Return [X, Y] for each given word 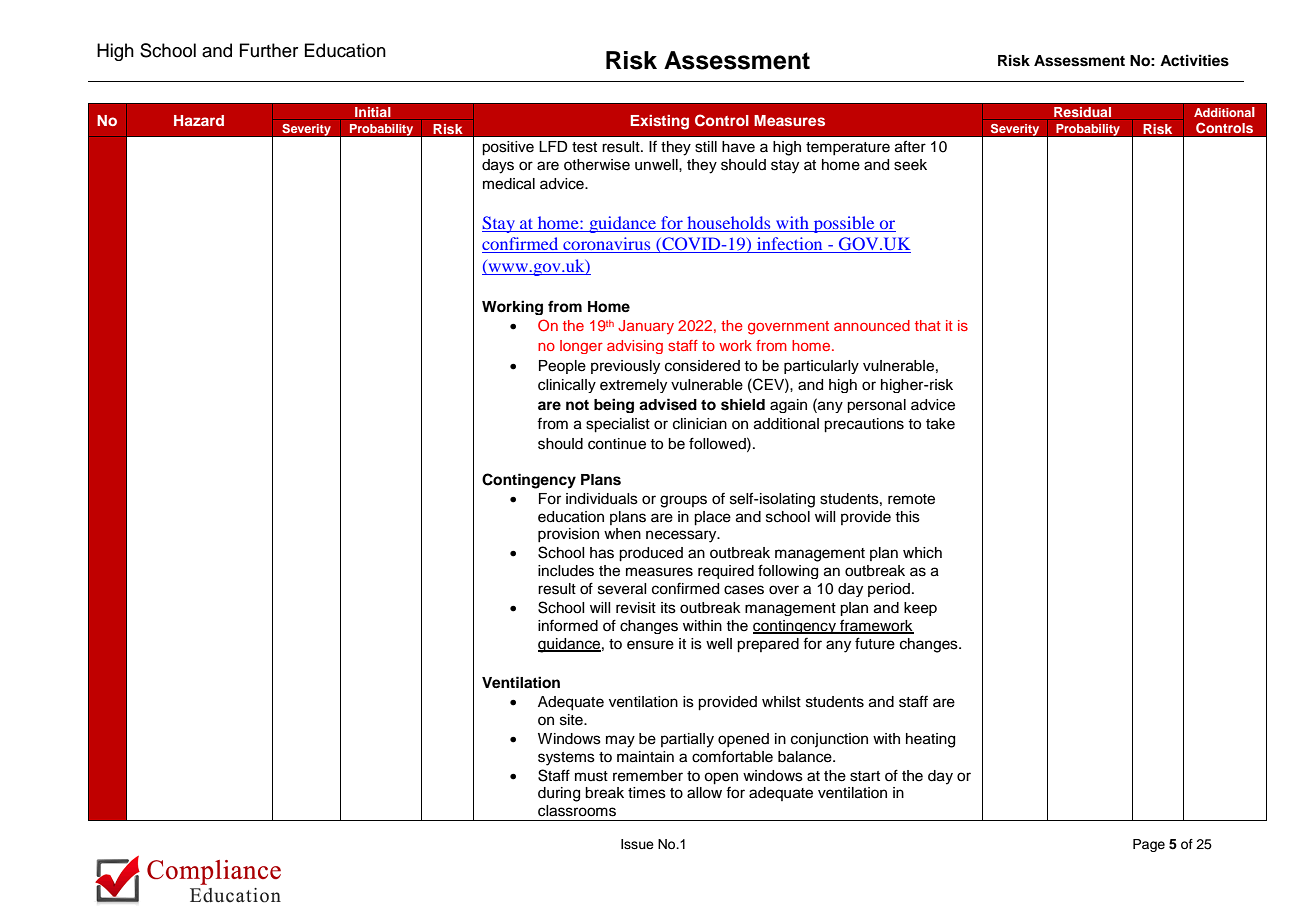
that [928, 325]
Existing [660, 122]
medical [509, 184]
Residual [1083, 112]
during [559, 794]
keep [920, 609]
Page [1149, 845]
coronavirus [607, 245]
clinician [700, 424]
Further [269, 50]
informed [568, 626]
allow [704, 793]
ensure [650, 645]
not [577, 405]
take [940, 424]
